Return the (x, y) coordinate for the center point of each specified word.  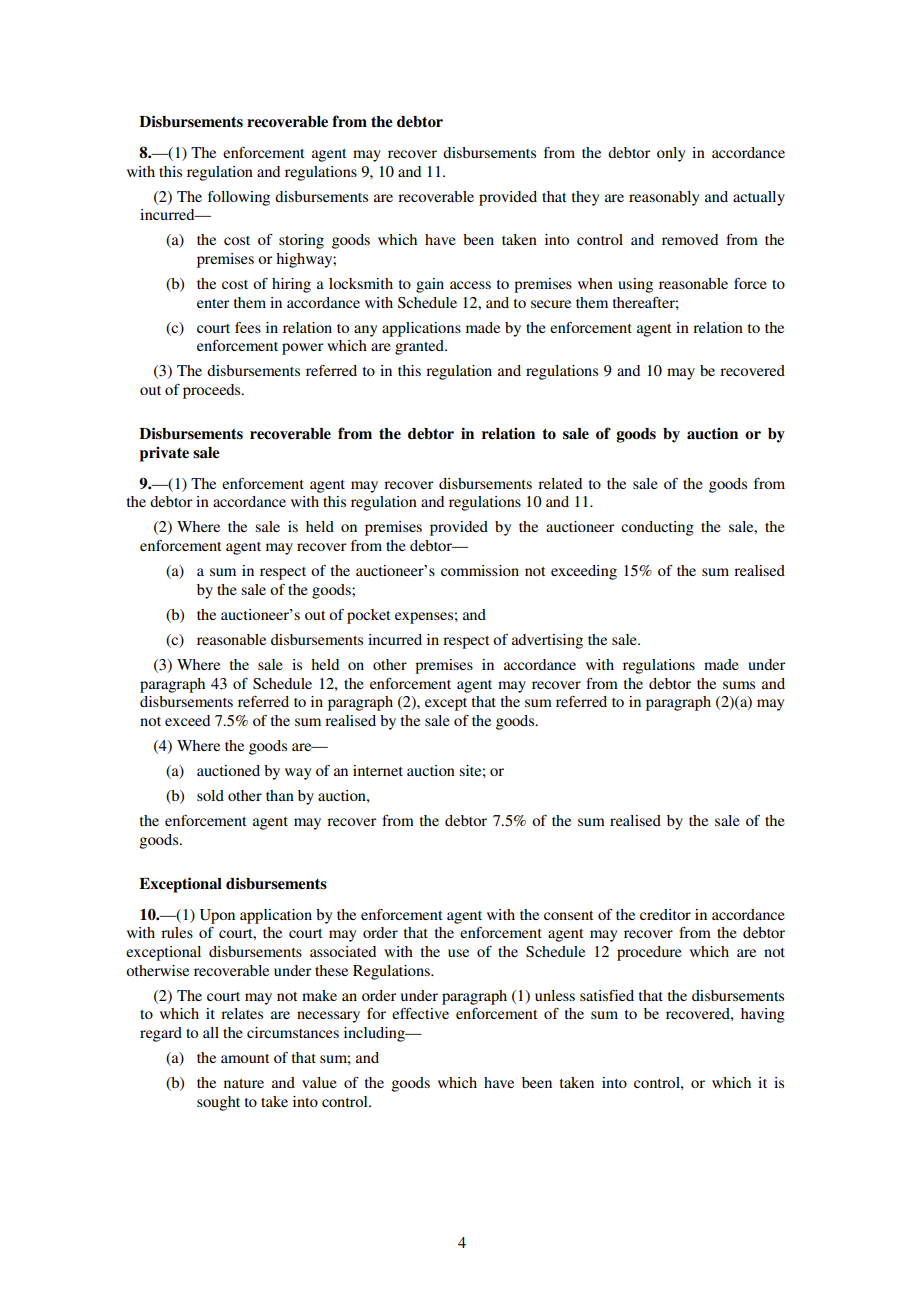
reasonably (664, 198)
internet (378, 770)
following (239, 198)
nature (244, 1083)
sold (210, 795)
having (763, 1015)
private (164, 454)
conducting (657, 528)
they (585, 198)
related (560, 483)
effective (420, 1013)
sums (739, 685)
